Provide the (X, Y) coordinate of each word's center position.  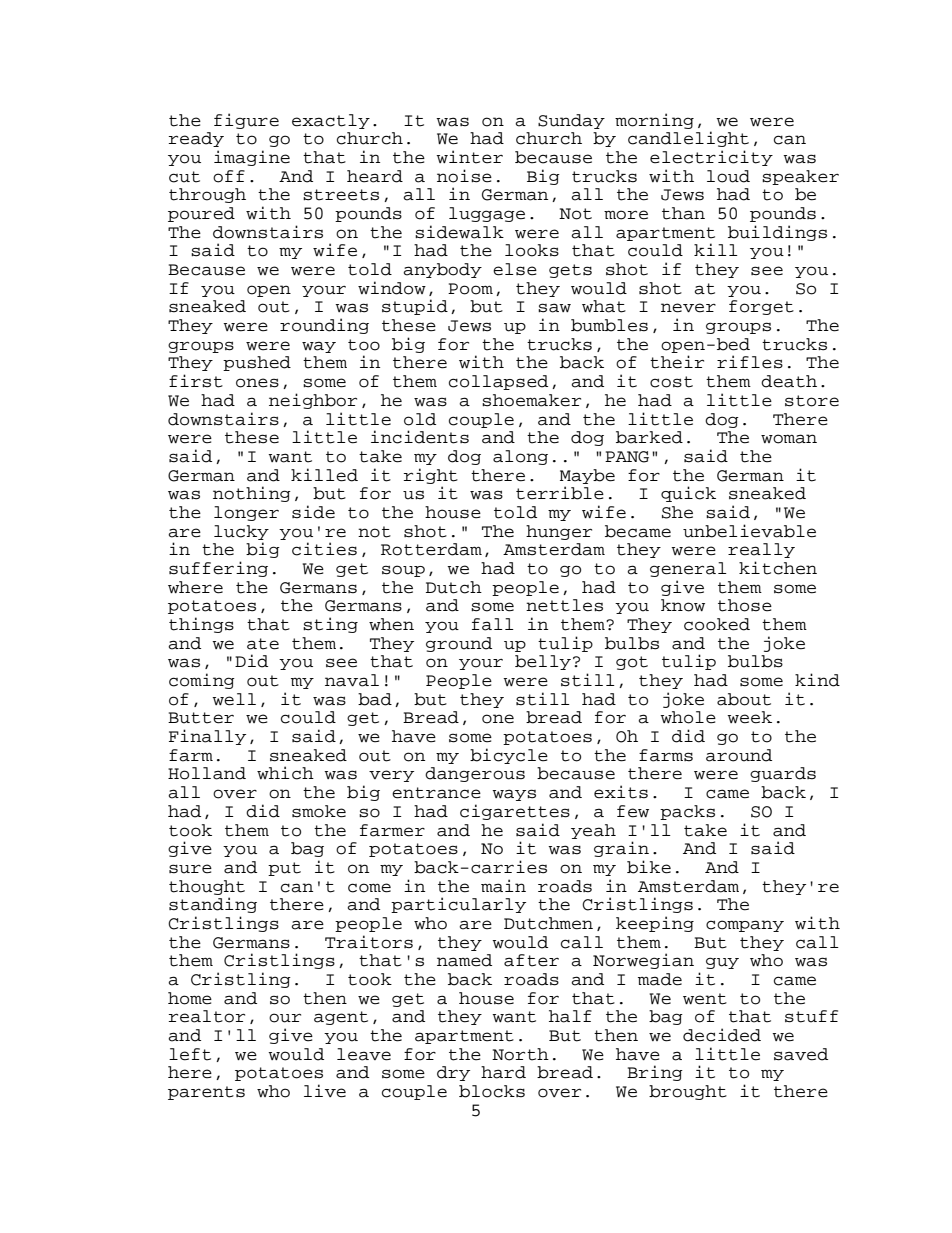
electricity (711, 158)
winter (469, 157)
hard (503, 1072)
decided (722, 1035)
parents (206, 1093)
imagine (252, 158)
